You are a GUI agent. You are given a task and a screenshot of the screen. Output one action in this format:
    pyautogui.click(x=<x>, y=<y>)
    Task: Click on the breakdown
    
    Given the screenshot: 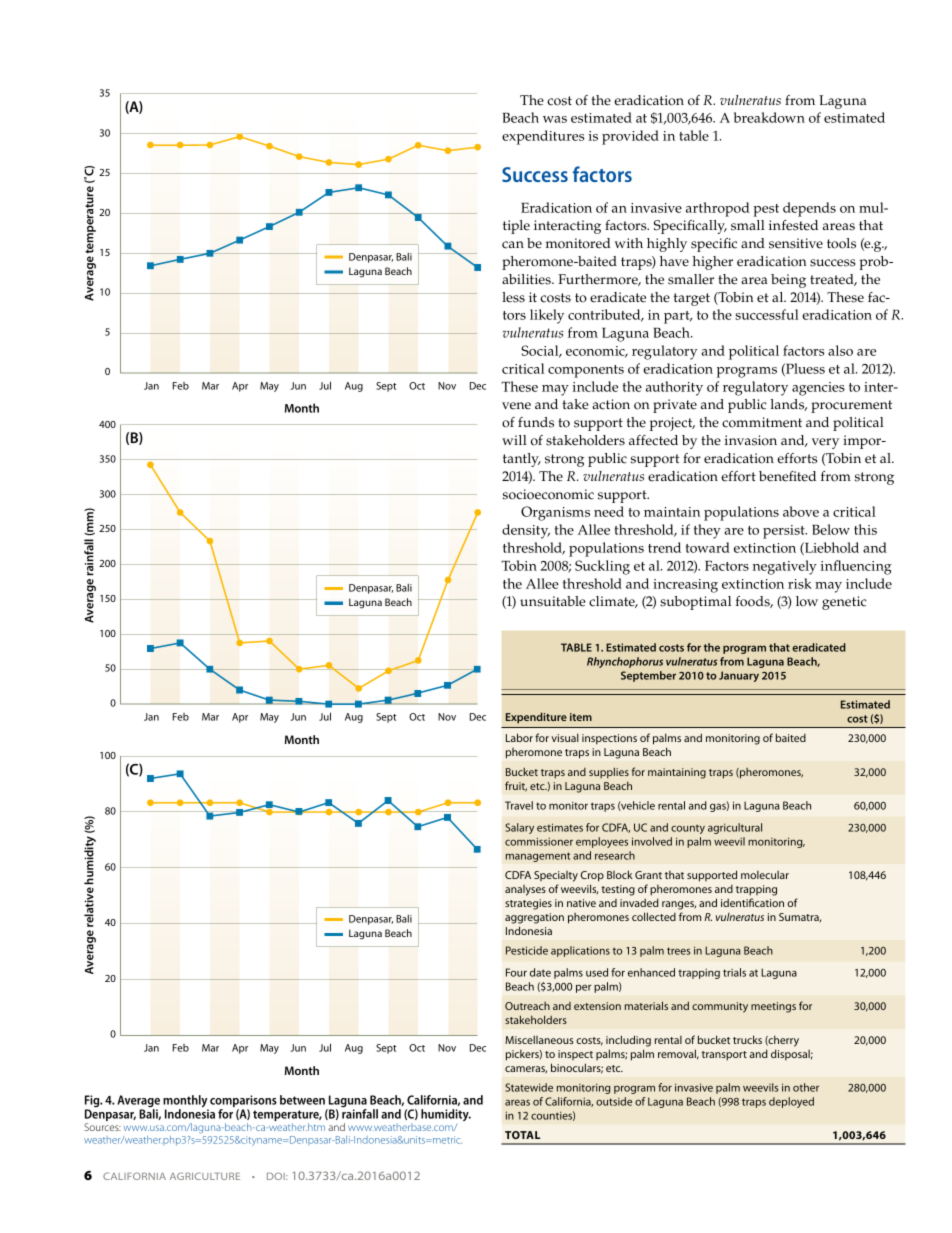 What is the action you would take?
    pyautogui.click(x=769, y=117)
